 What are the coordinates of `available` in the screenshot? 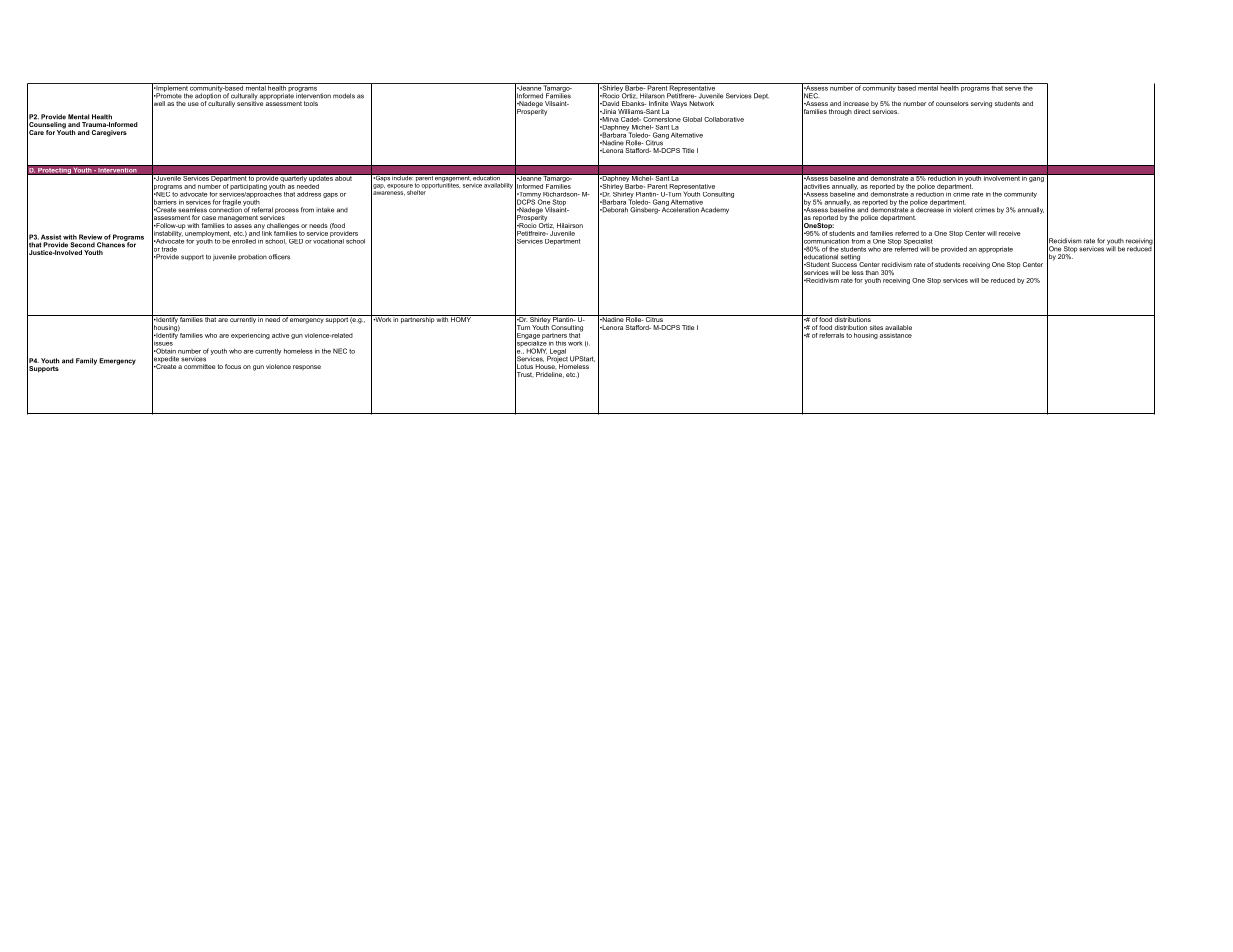 It's located at (898, 327).
